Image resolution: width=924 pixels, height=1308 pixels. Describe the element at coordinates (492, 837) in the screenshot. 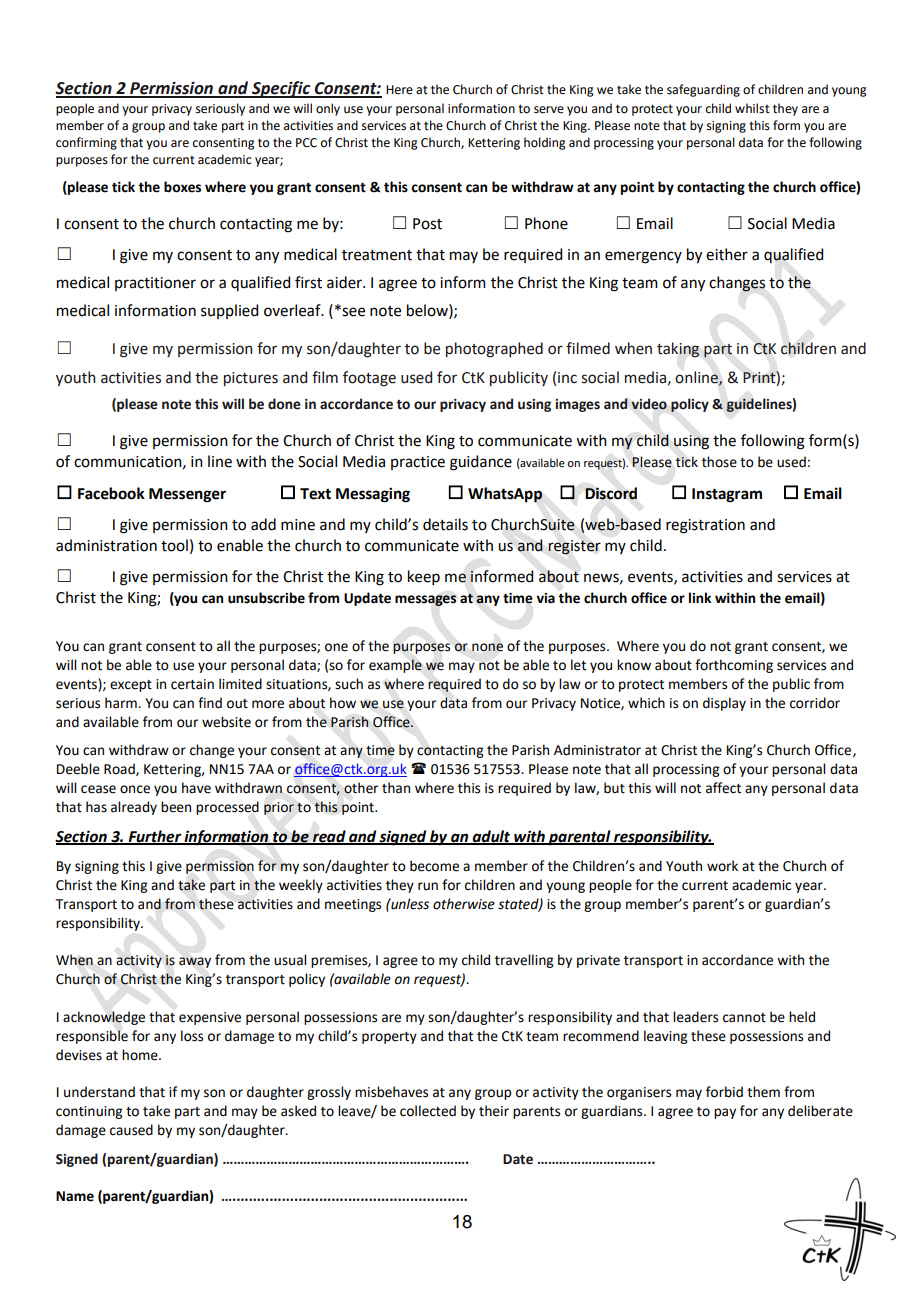

I see `adult` at that location.
